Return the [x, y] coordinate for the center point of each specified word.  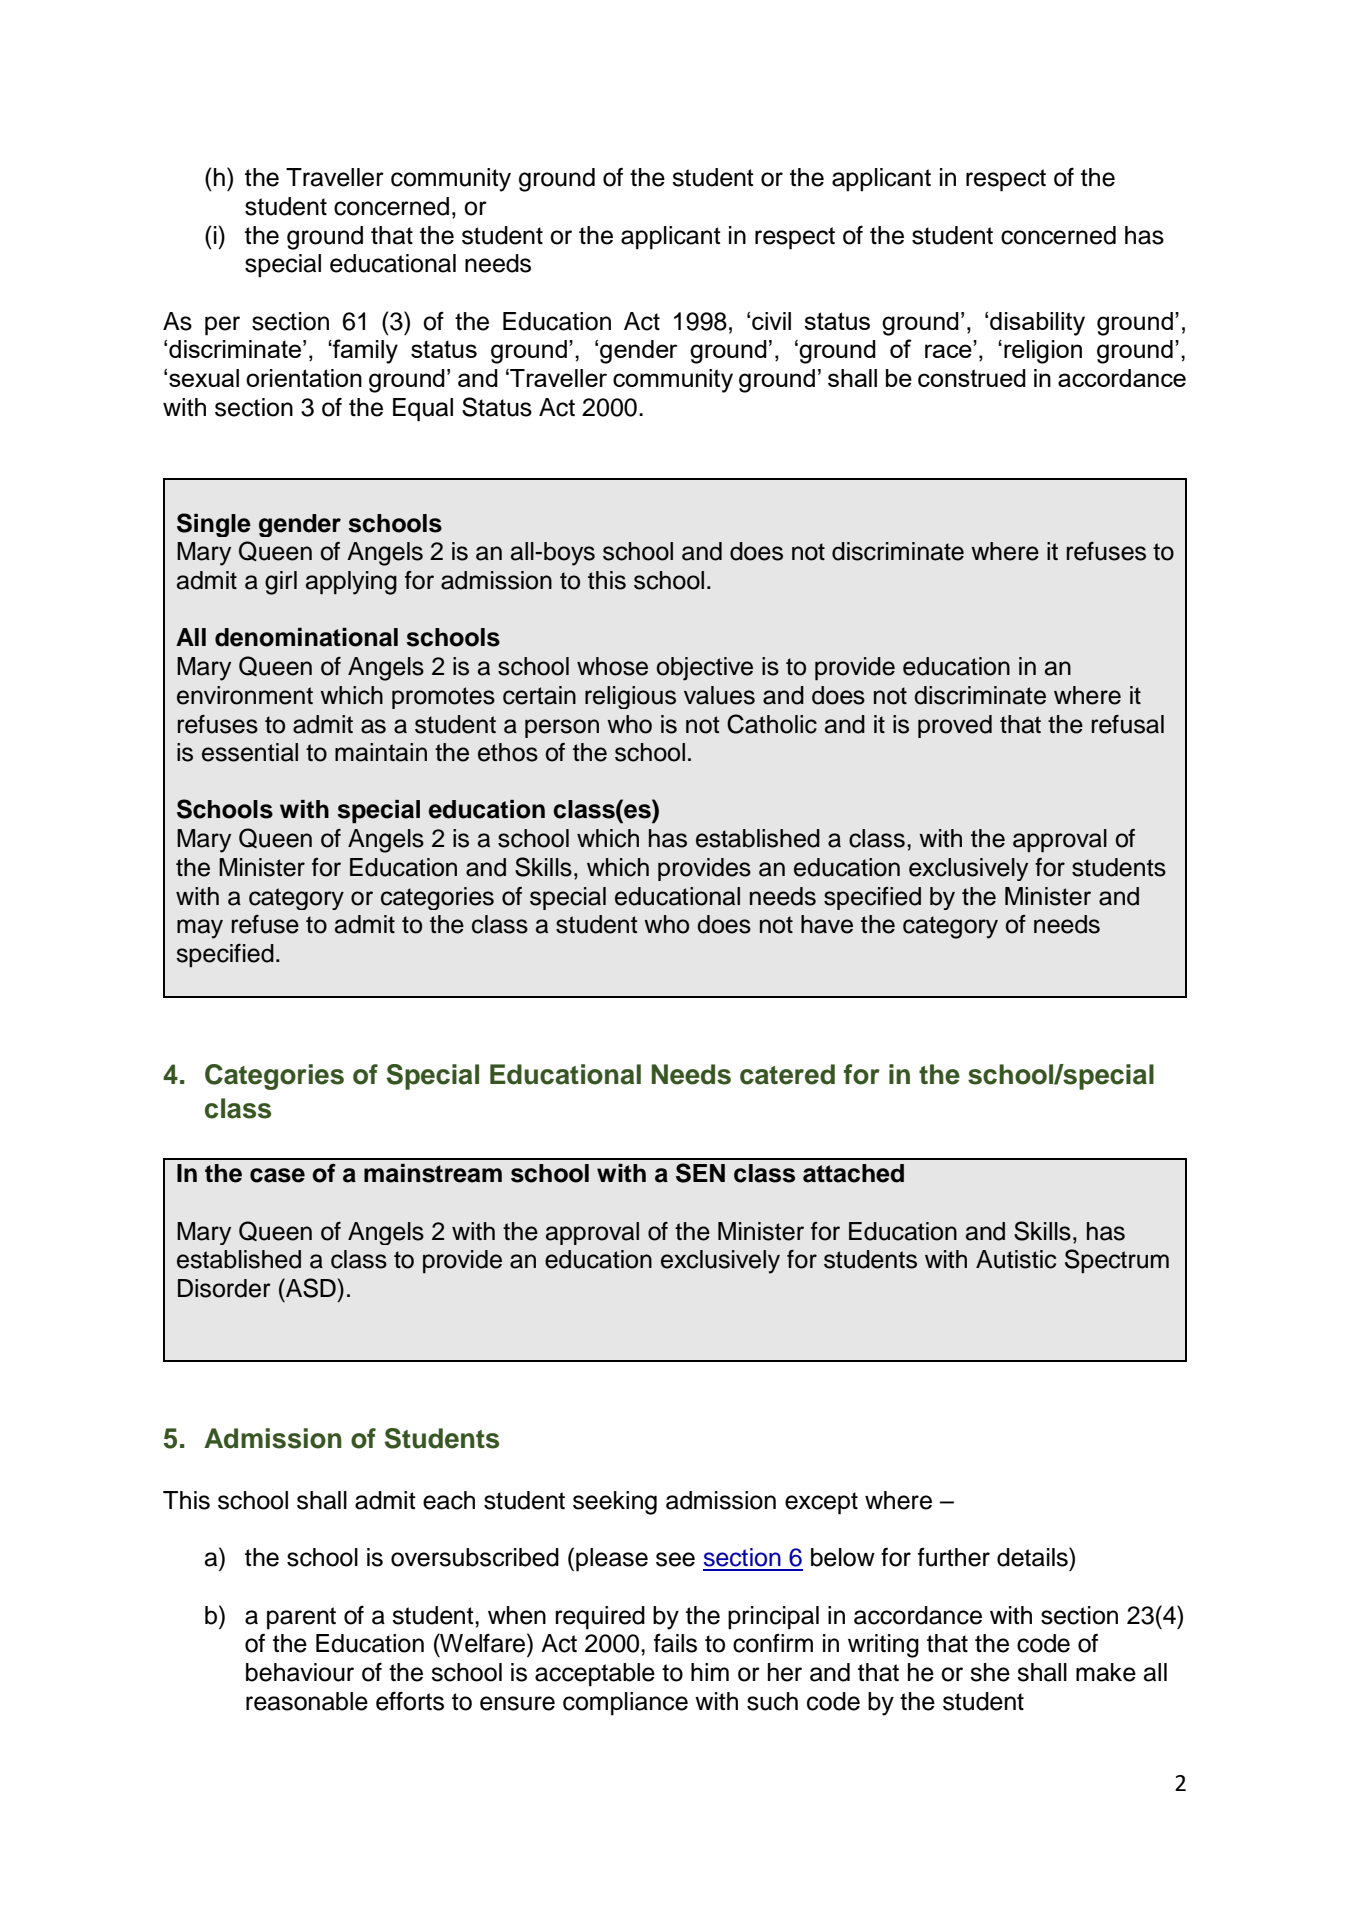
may [200, 929]
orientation [304, 378]
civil [771, 321]
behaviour [300, 1672]
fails [675, 1643]
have [827, 924]
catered [787, 1074]
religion [1043, 352]
